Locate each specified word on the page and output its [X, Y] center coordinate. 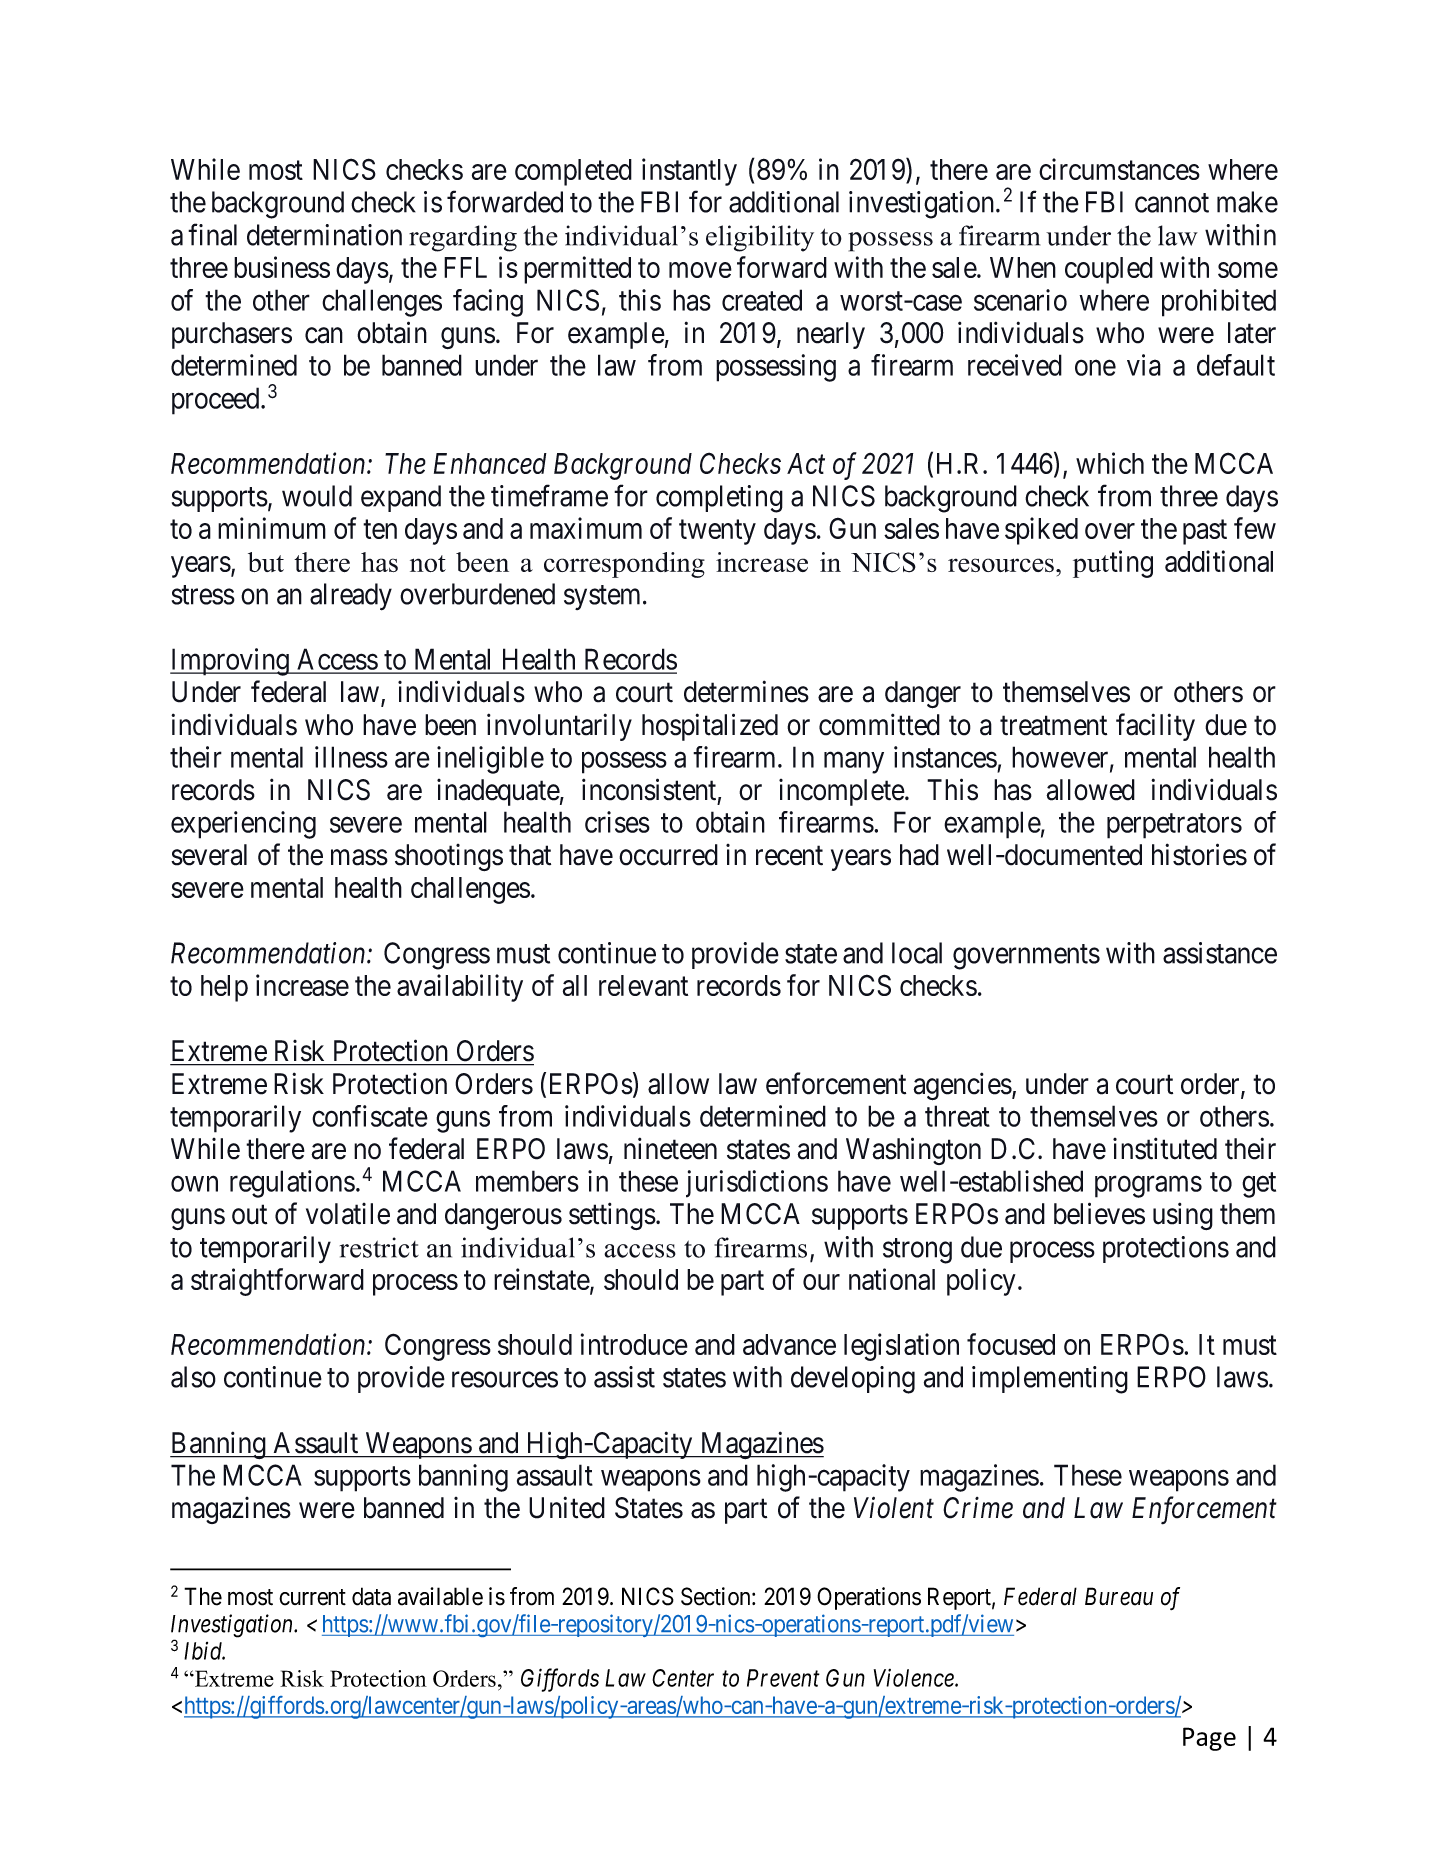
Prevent [783, 1678]
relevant [643, 985]
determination [324, 235]
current [312, 1597]
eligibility [760, 238]
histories [1199, 854]
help [224, 988]
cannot [1172, 203]
